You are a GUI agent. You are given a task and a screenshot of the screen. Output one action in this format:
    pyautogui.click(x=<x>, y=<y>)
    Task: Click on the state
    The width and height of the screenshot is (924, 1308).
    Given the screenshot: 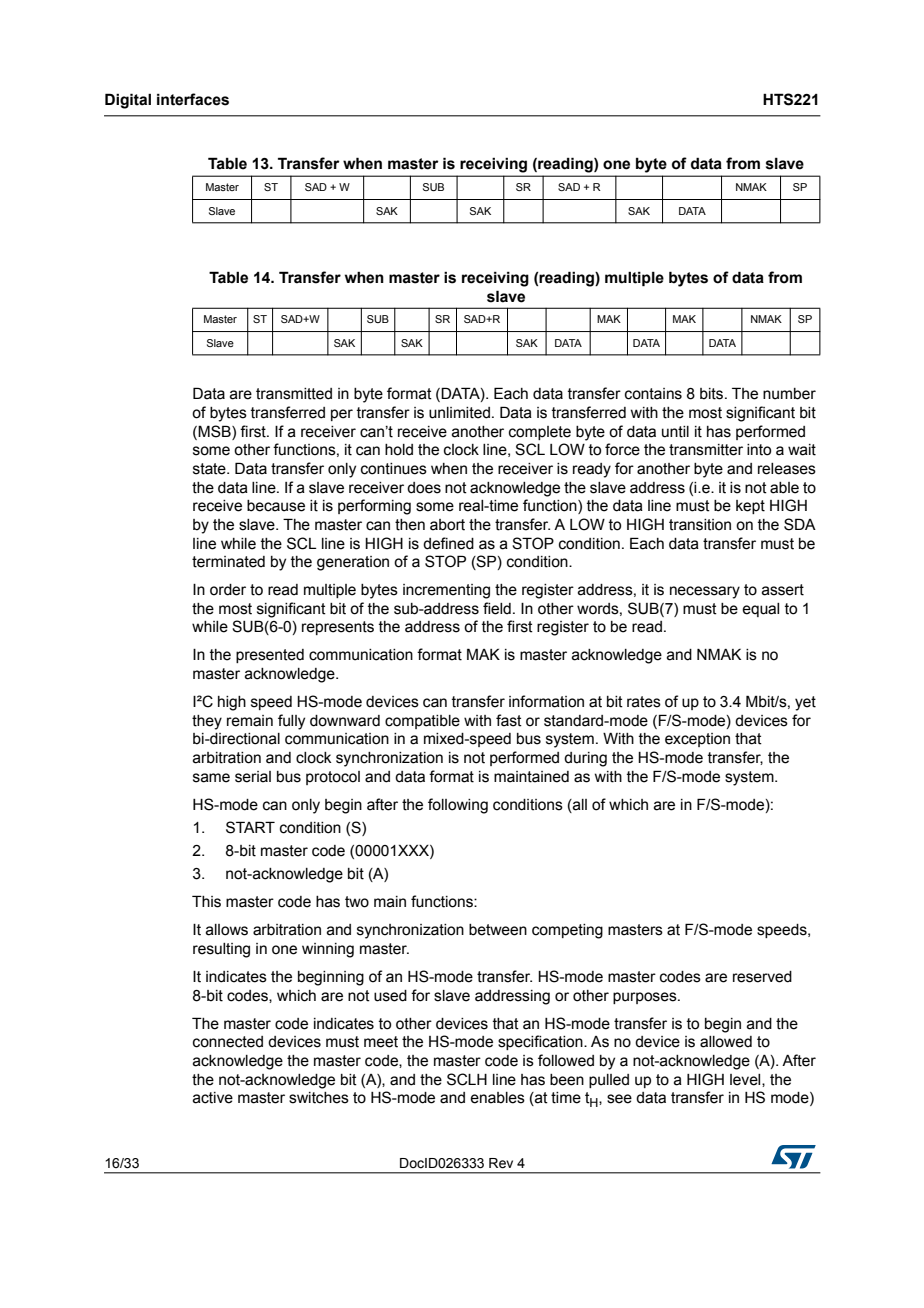 What is the action you would take?
    pyautogui.click(x=210, y=469)
